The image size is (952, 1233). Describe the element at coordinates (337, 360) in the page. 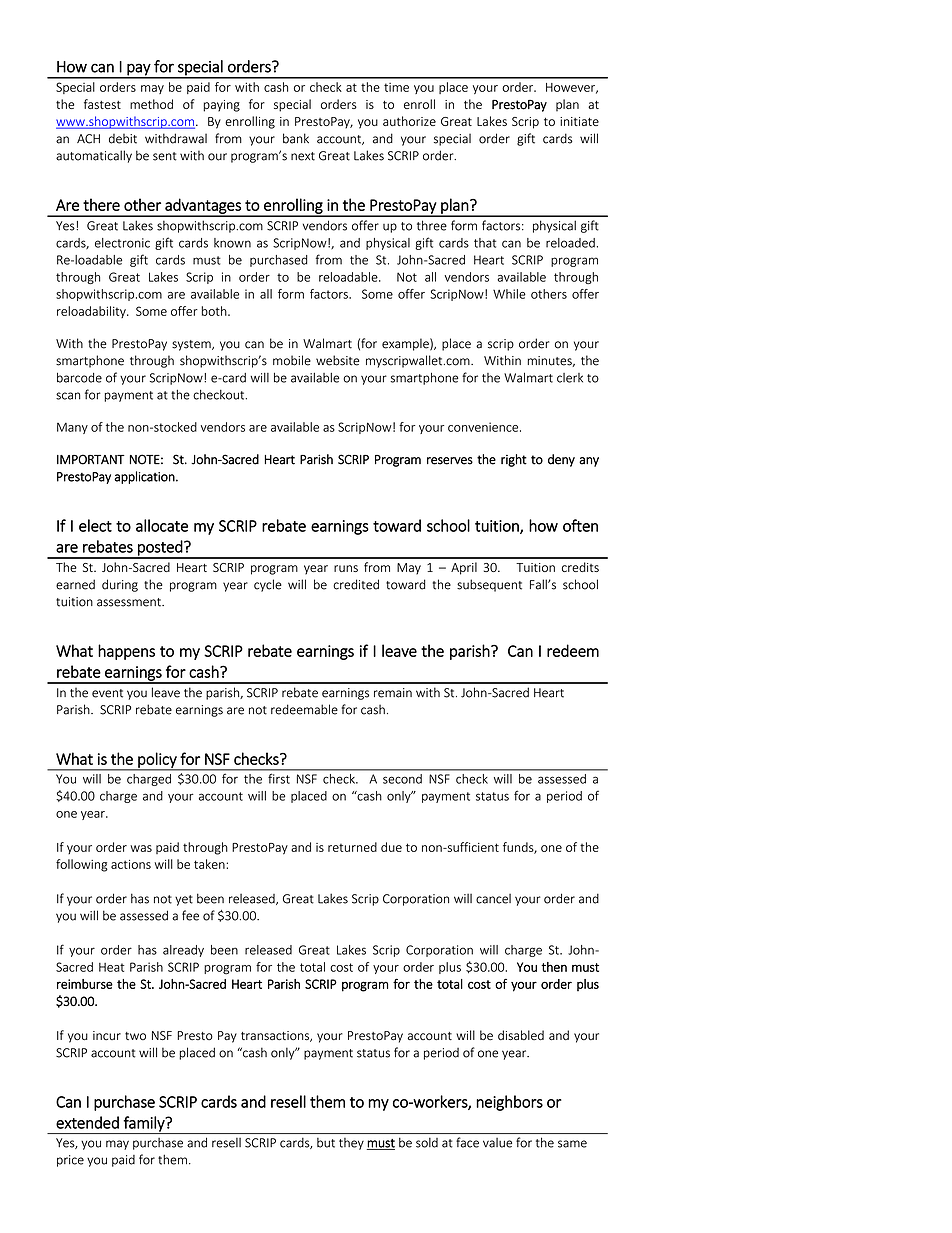

I see `website` at that location.
